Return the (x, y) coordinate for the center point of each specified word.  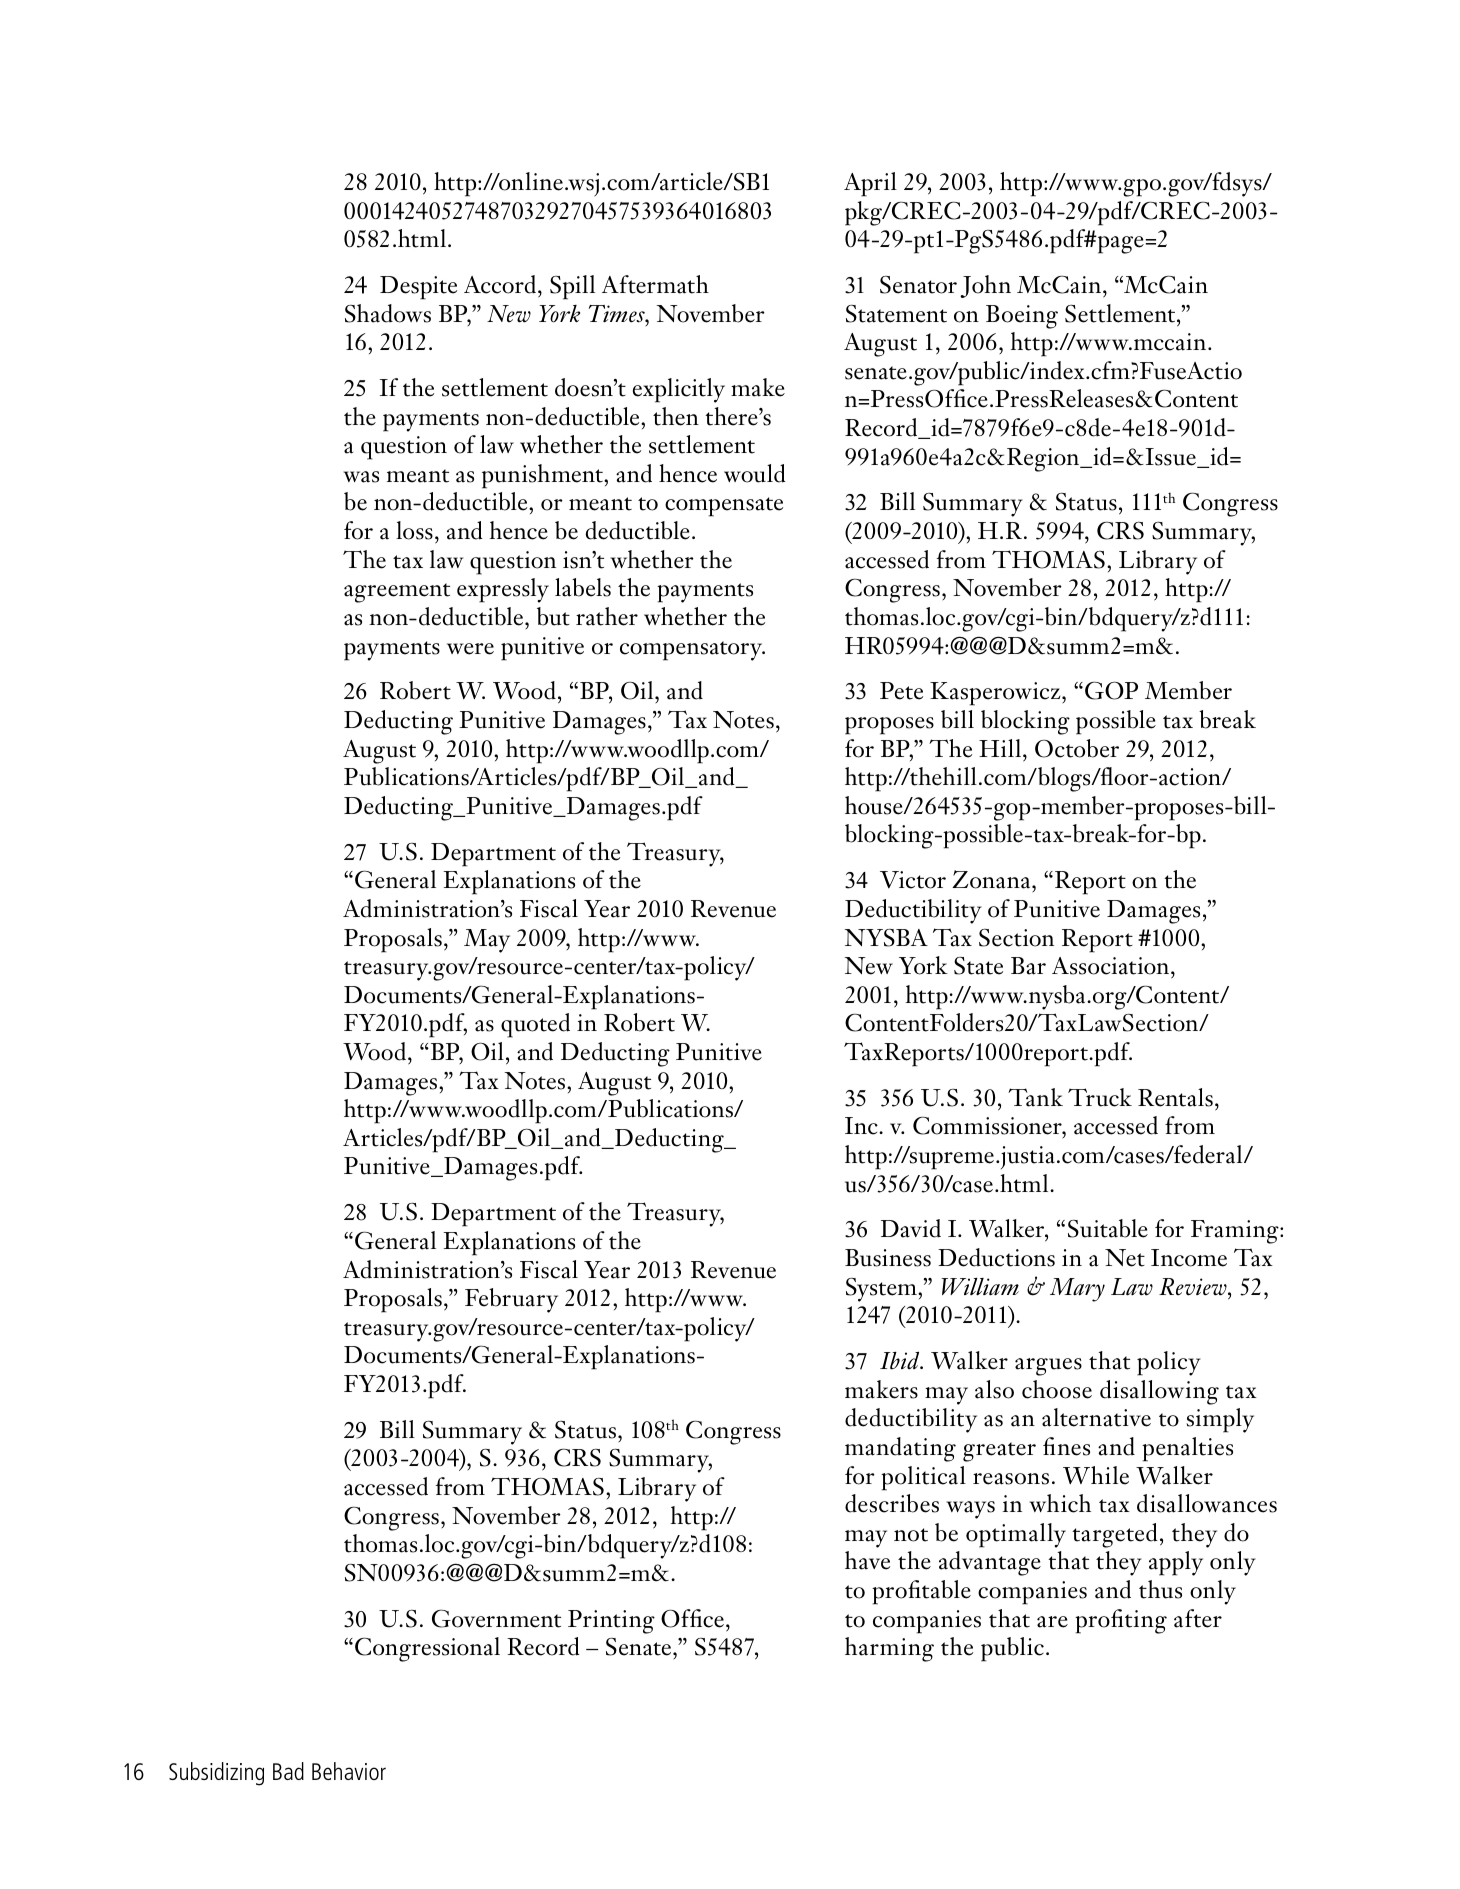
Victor (913, 880)
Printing (611, 1622)
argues (1048, 1367)
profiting (1121, 1621)
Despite (418, 288)
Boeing (1022, 317)
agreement (397, 593)
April (870, 184)
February (511, 1300)
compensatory (692, 651)
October (1077, 748)
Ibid (901, 1360)
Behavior (349, 1771)
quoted (535, 1025)
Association (1112, 966)
